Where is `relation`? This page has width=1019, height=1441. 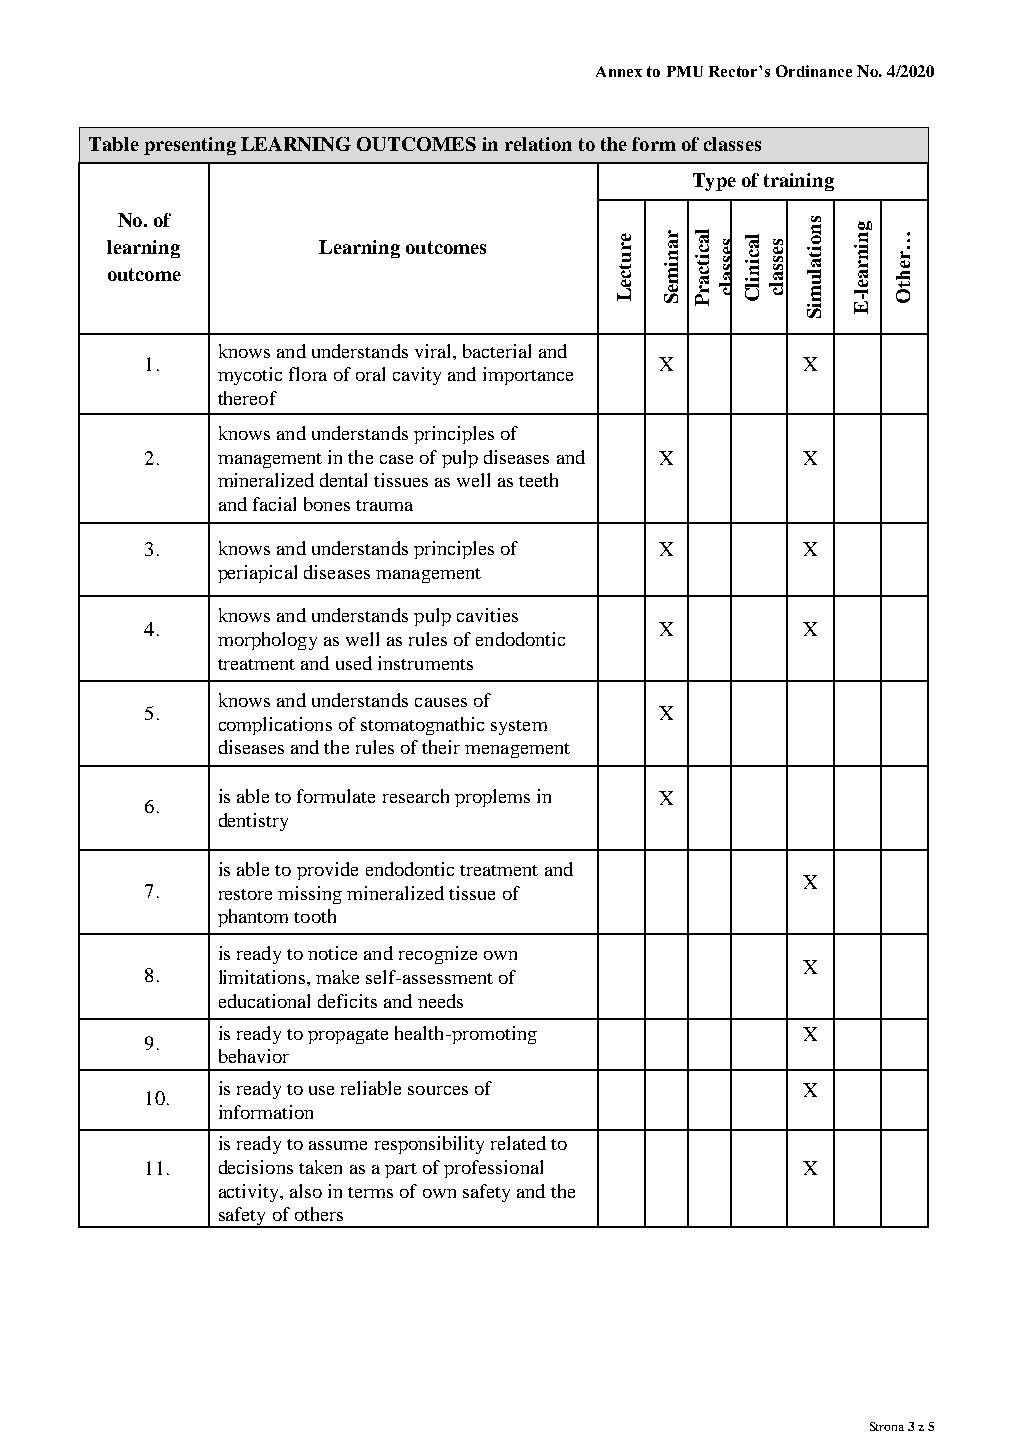 relation is located at coordinates (538, 144).
